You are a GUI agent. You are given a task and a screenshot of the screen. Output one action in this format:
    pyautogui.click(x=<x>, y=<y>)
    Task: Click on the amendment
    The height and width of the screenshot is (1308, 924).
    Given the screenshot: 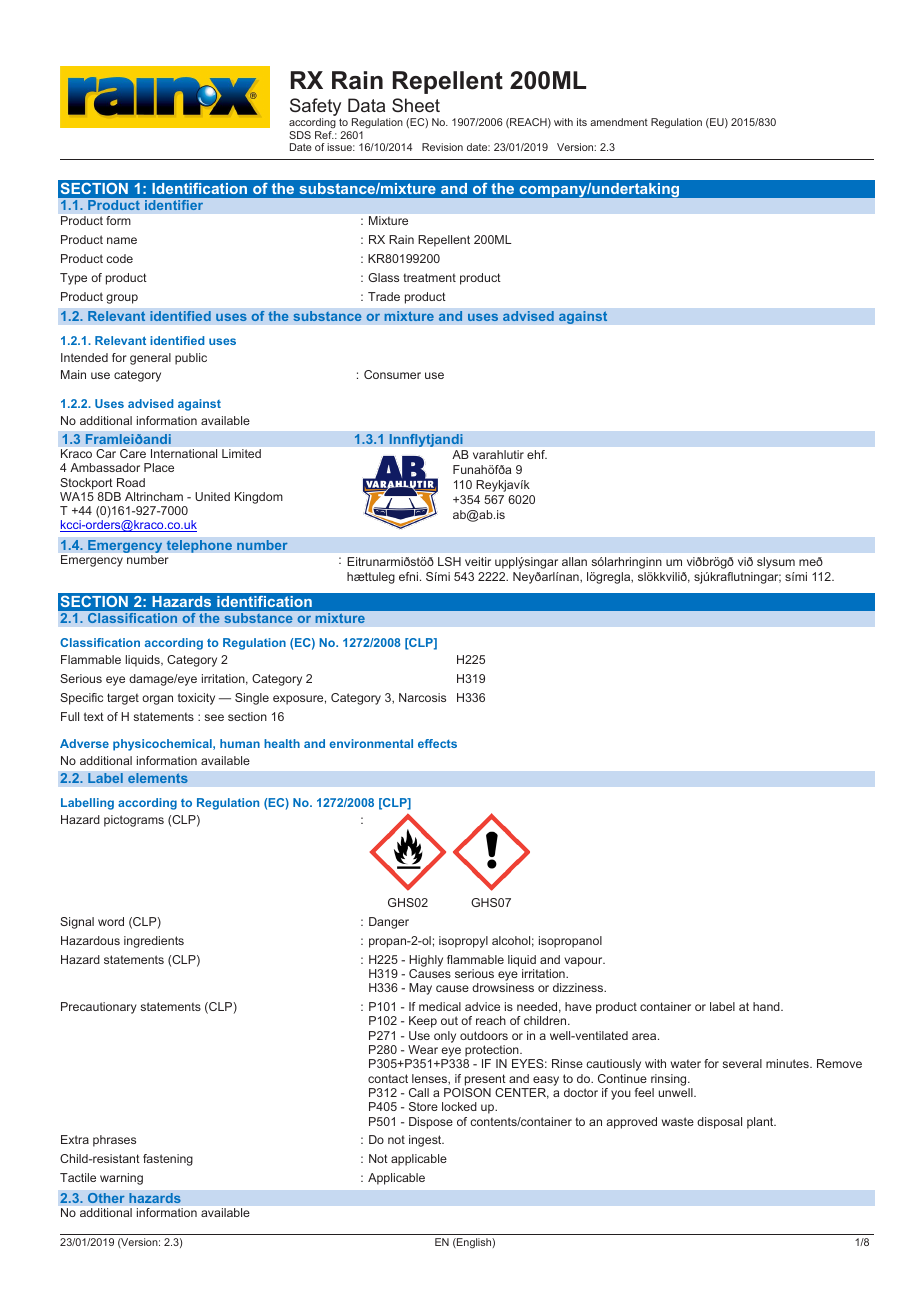 What is the action you would take?
    pyautogui.click(x=619, y=122)
